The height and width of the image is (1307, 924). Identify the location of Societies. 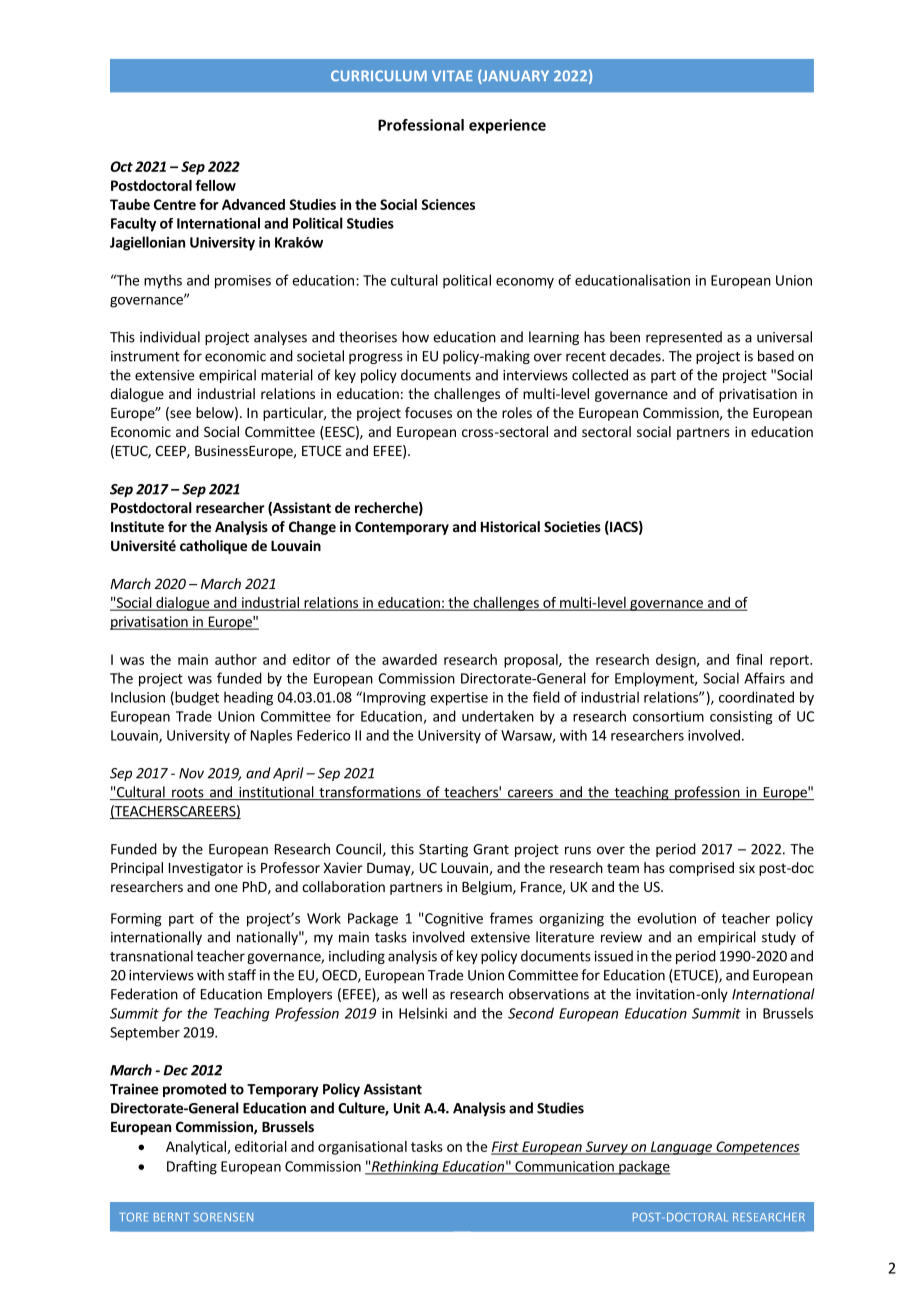
(572, 526).
